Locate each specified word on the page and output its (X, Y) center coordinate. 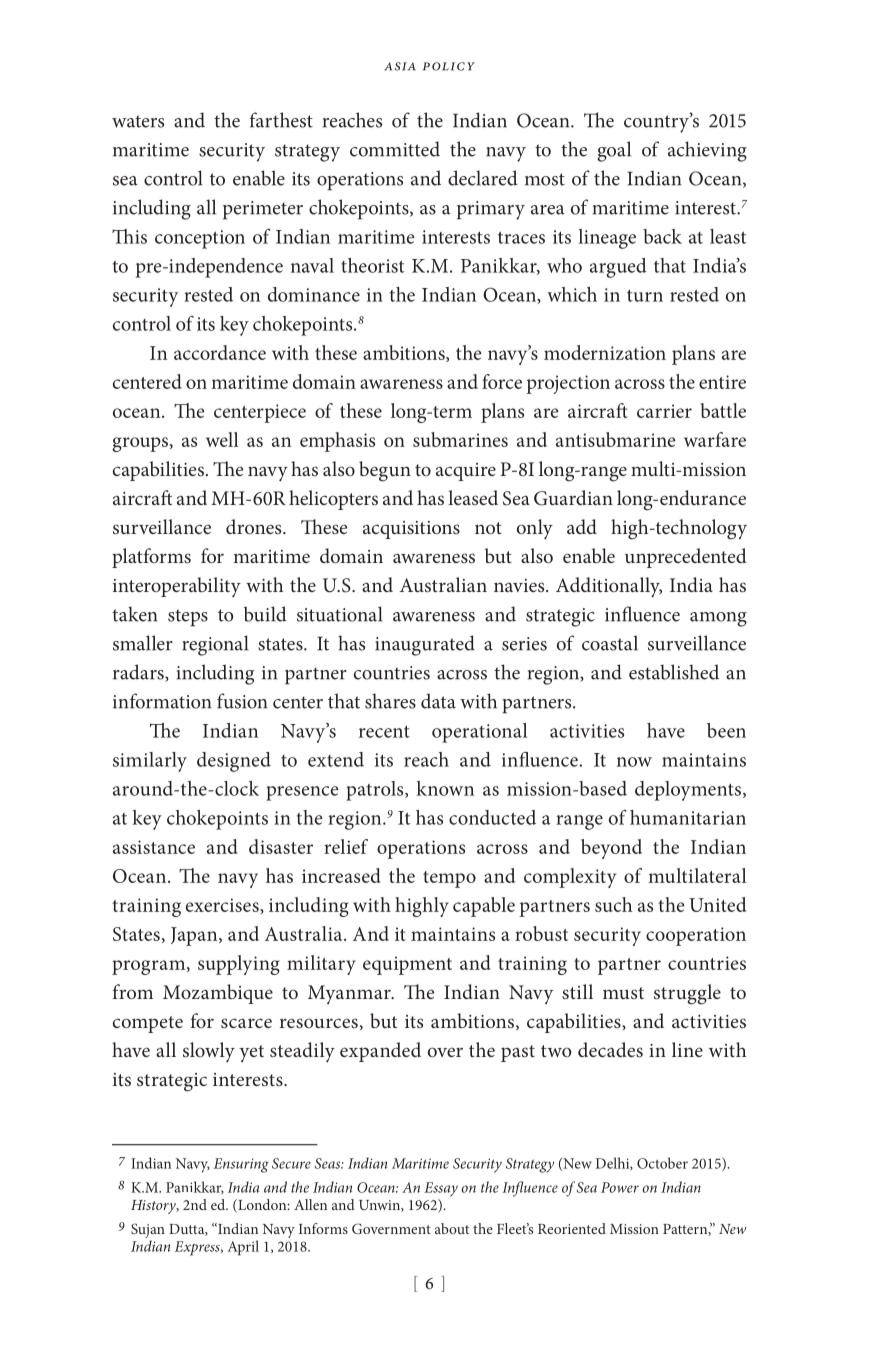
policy (449, 66)
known (445, 788)
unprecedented (686, 558)
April (243, 1248)
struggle (687, 994)
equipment (407, 965)
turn (645, 295)
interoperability (177, 587)
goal (614, 151)
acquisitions (411, 530)
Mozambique (218, 994)
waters (138, 121)
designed (234, 762)
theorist (372, 265)
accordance (220, 352)
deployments (689, 791)
